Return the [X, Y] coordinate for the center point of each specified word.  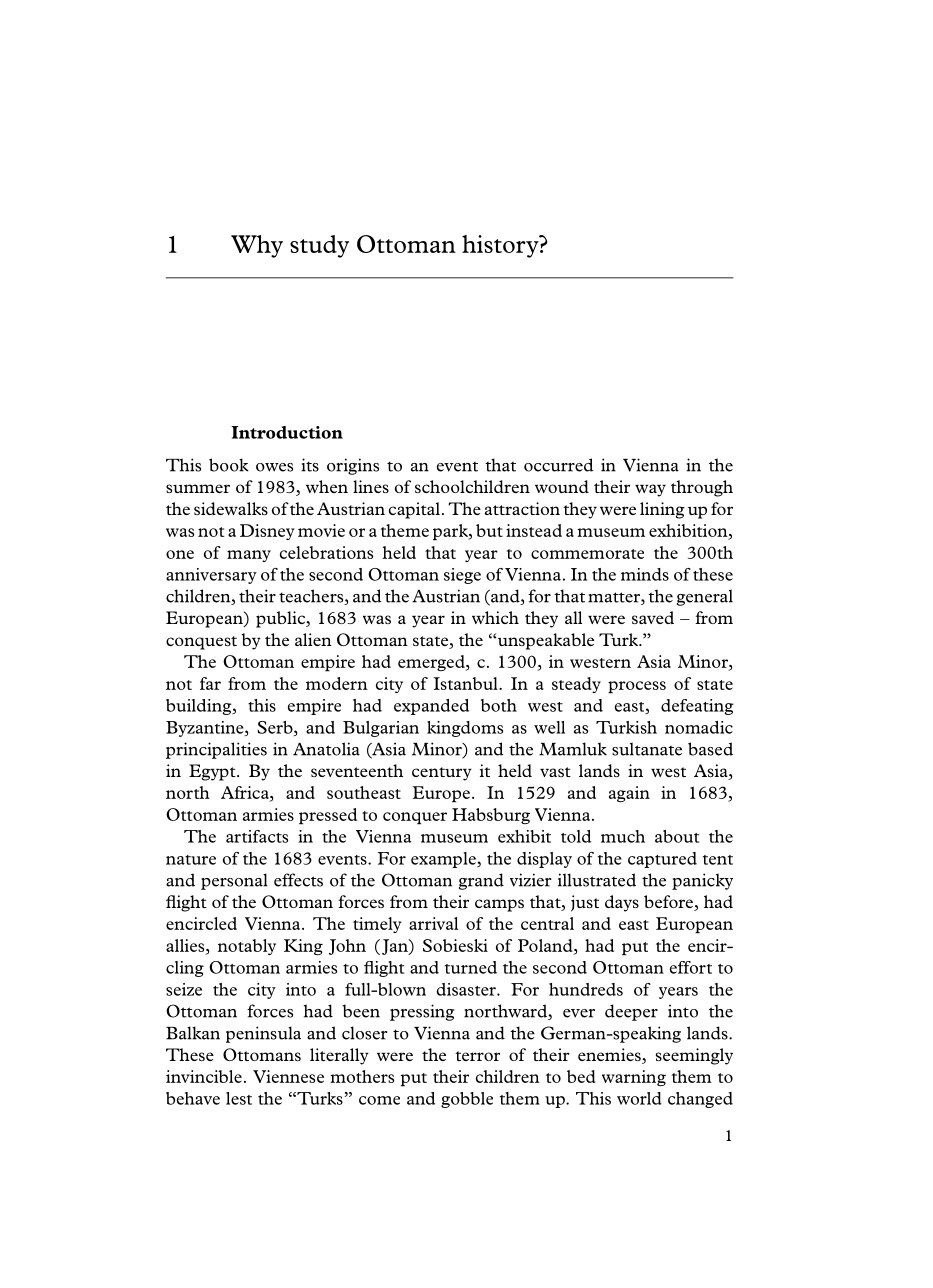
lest [239, 1098]
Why [257, 246]
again [629, 794]
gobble [467, 1100]
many [249, 556]
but [489, 530]
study [319, 246]
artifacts [257, 836]
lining [662, 510]
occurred [559, 465]
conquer [415, 818]
